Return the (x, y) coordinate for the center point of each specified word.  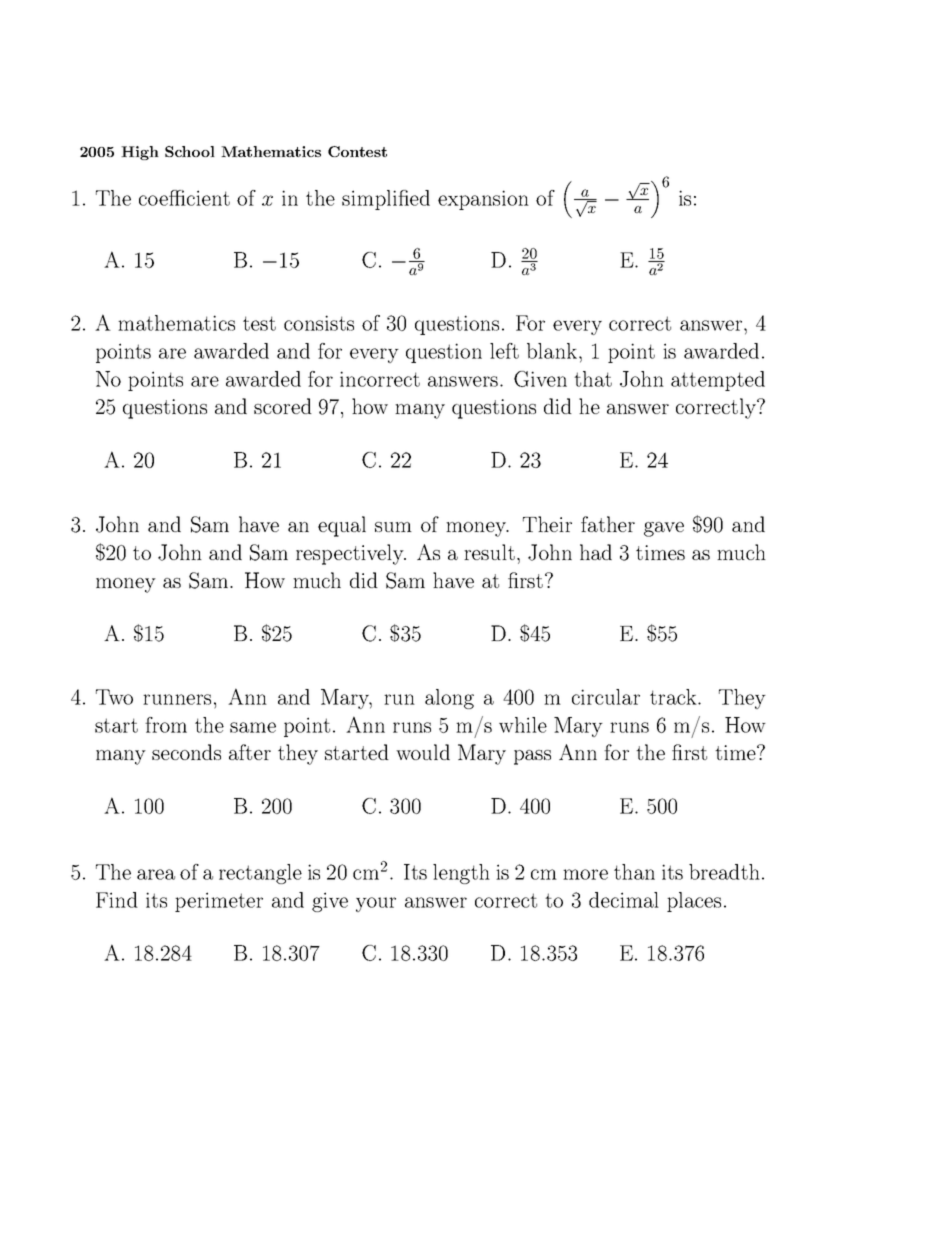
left (504, 351)
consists (319, 323)
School (190, 151)
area (156, 874)
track (674, 697)
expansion (483, 200)
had (596, 552)
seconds (186, 752)
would (423, 752)
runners (177, 699)
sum (393, 527)
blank (552, 351)
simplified (386, 200)
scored (283, 406)
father (608, 524)
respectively (351, 554)
